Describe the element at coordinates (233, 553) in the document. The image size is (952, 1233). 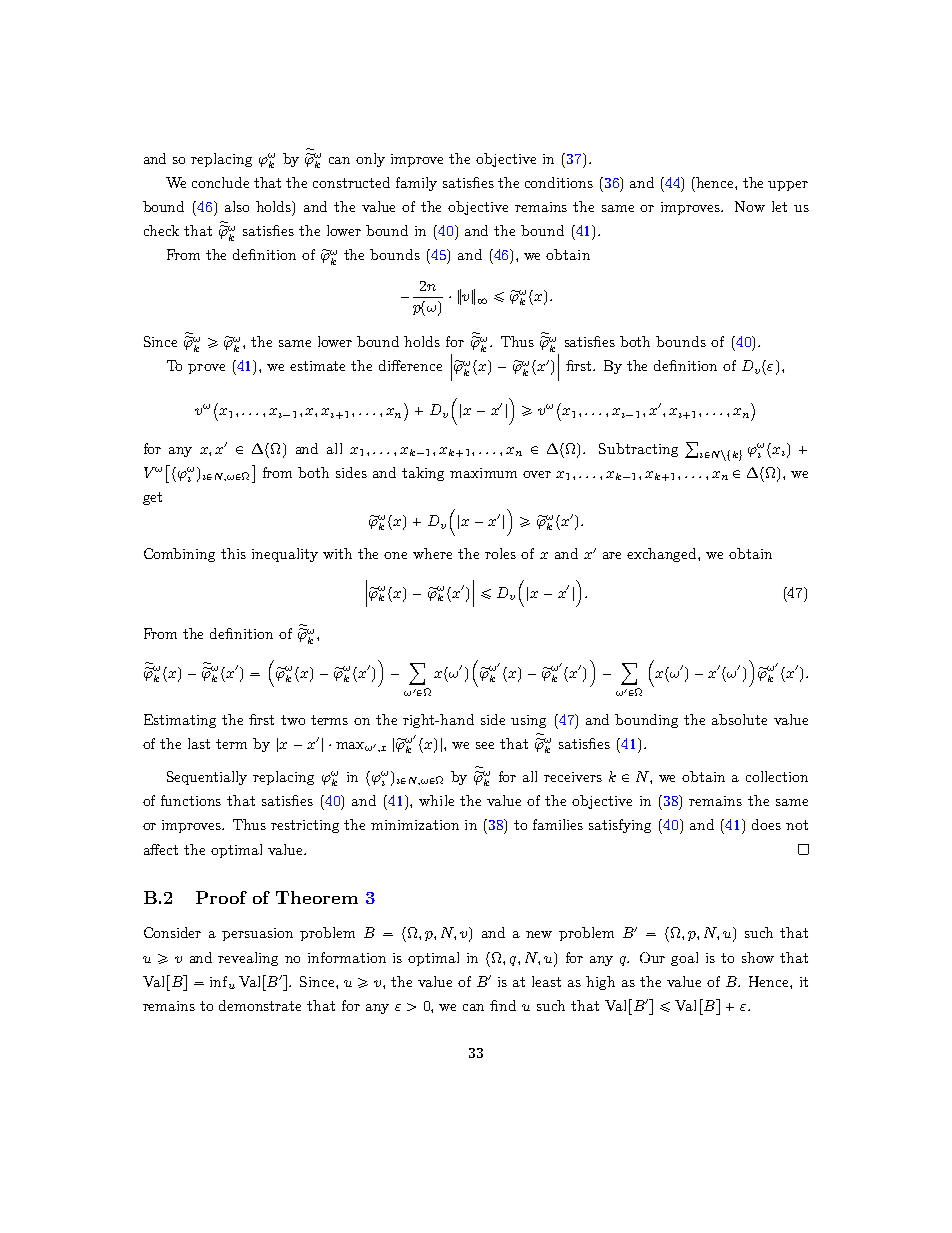
I see `this` at that location.
